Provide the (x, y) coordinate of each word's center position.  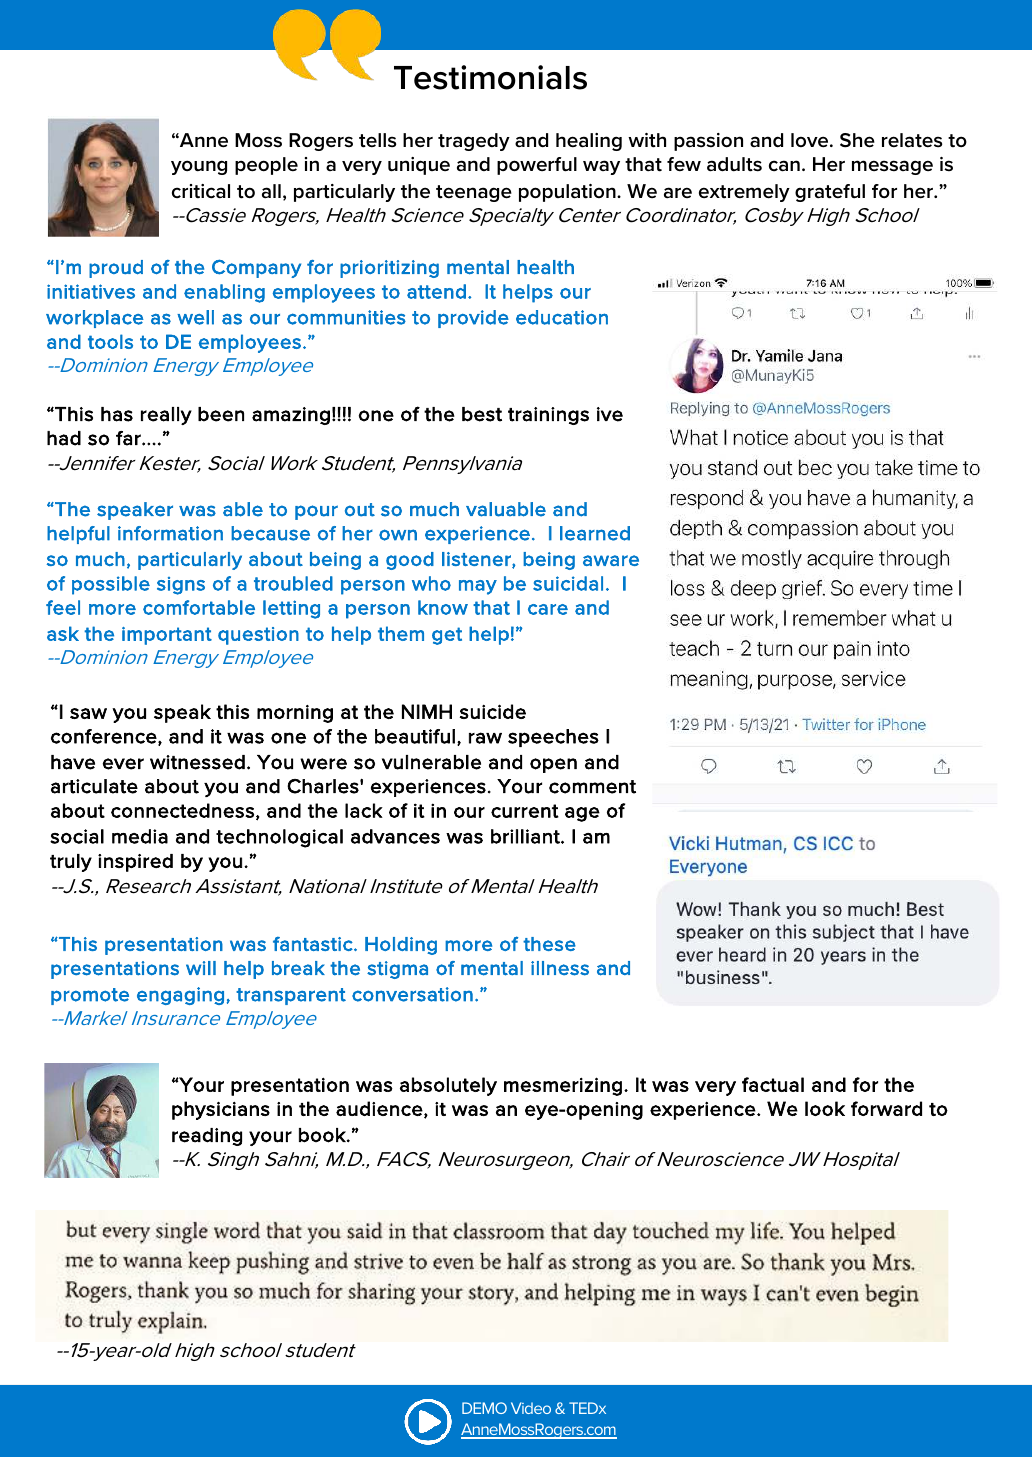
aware (611, 560)
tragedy (474, 142)
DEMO (484, 1408)
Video (531, 1408)
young (199, 167)
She (857, 140)
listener (477, 560)
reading (207, 1137)
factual (773, 1084)
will (201, 968)
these (549, 944)
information (170, 533)
